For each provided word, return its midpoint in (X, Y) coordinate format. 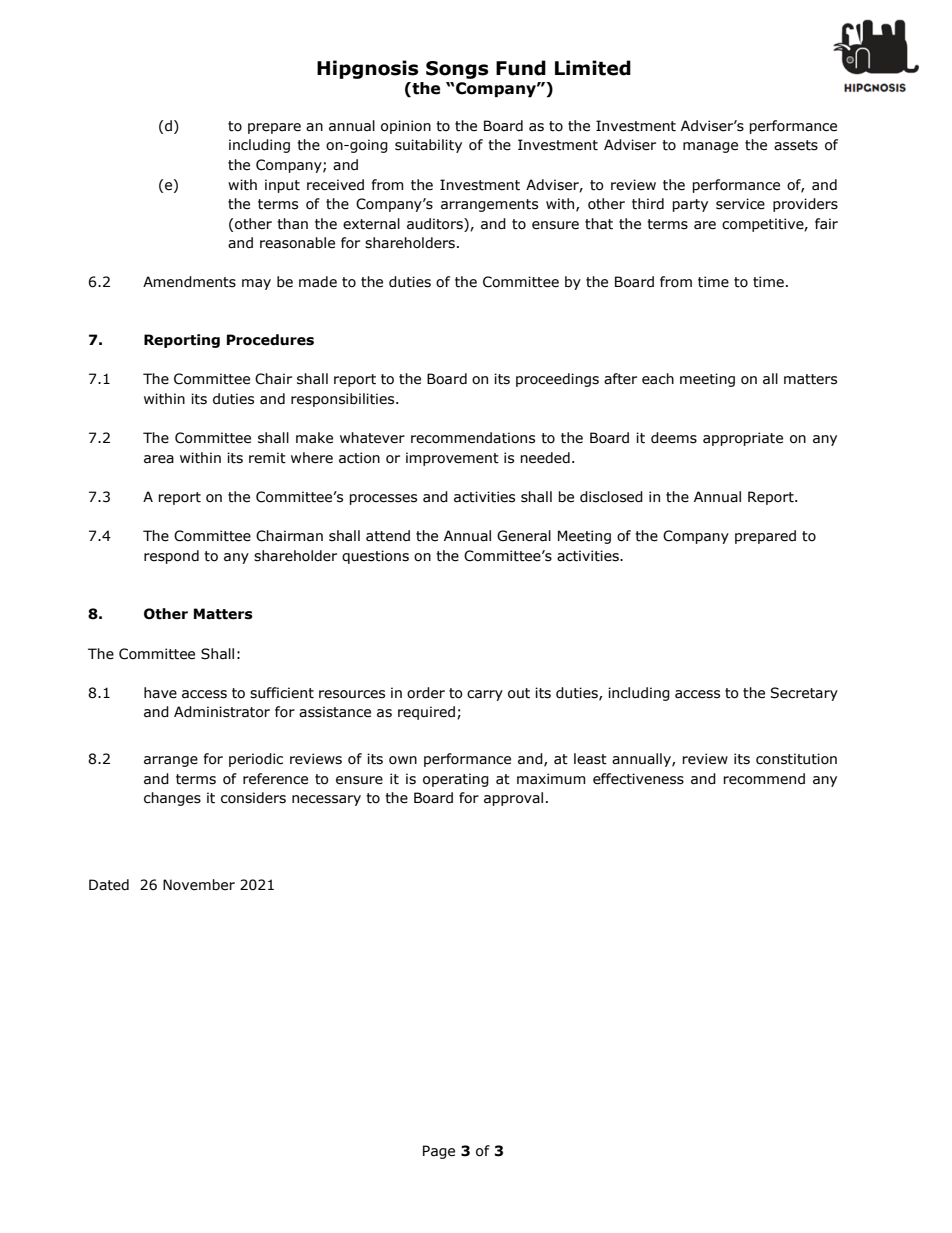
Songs (457, 70)
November (199, 885)
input (282, 186)
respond (171, 557)
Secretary (804, 694)
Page (439, 1152)
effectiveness (638, 779)
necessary (326, 800)
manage (710, 147)
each (658, 379)
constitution (796, 759)
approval (513, 799)
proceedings (557, 380)
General (524, 536)
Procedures (270, 340)
